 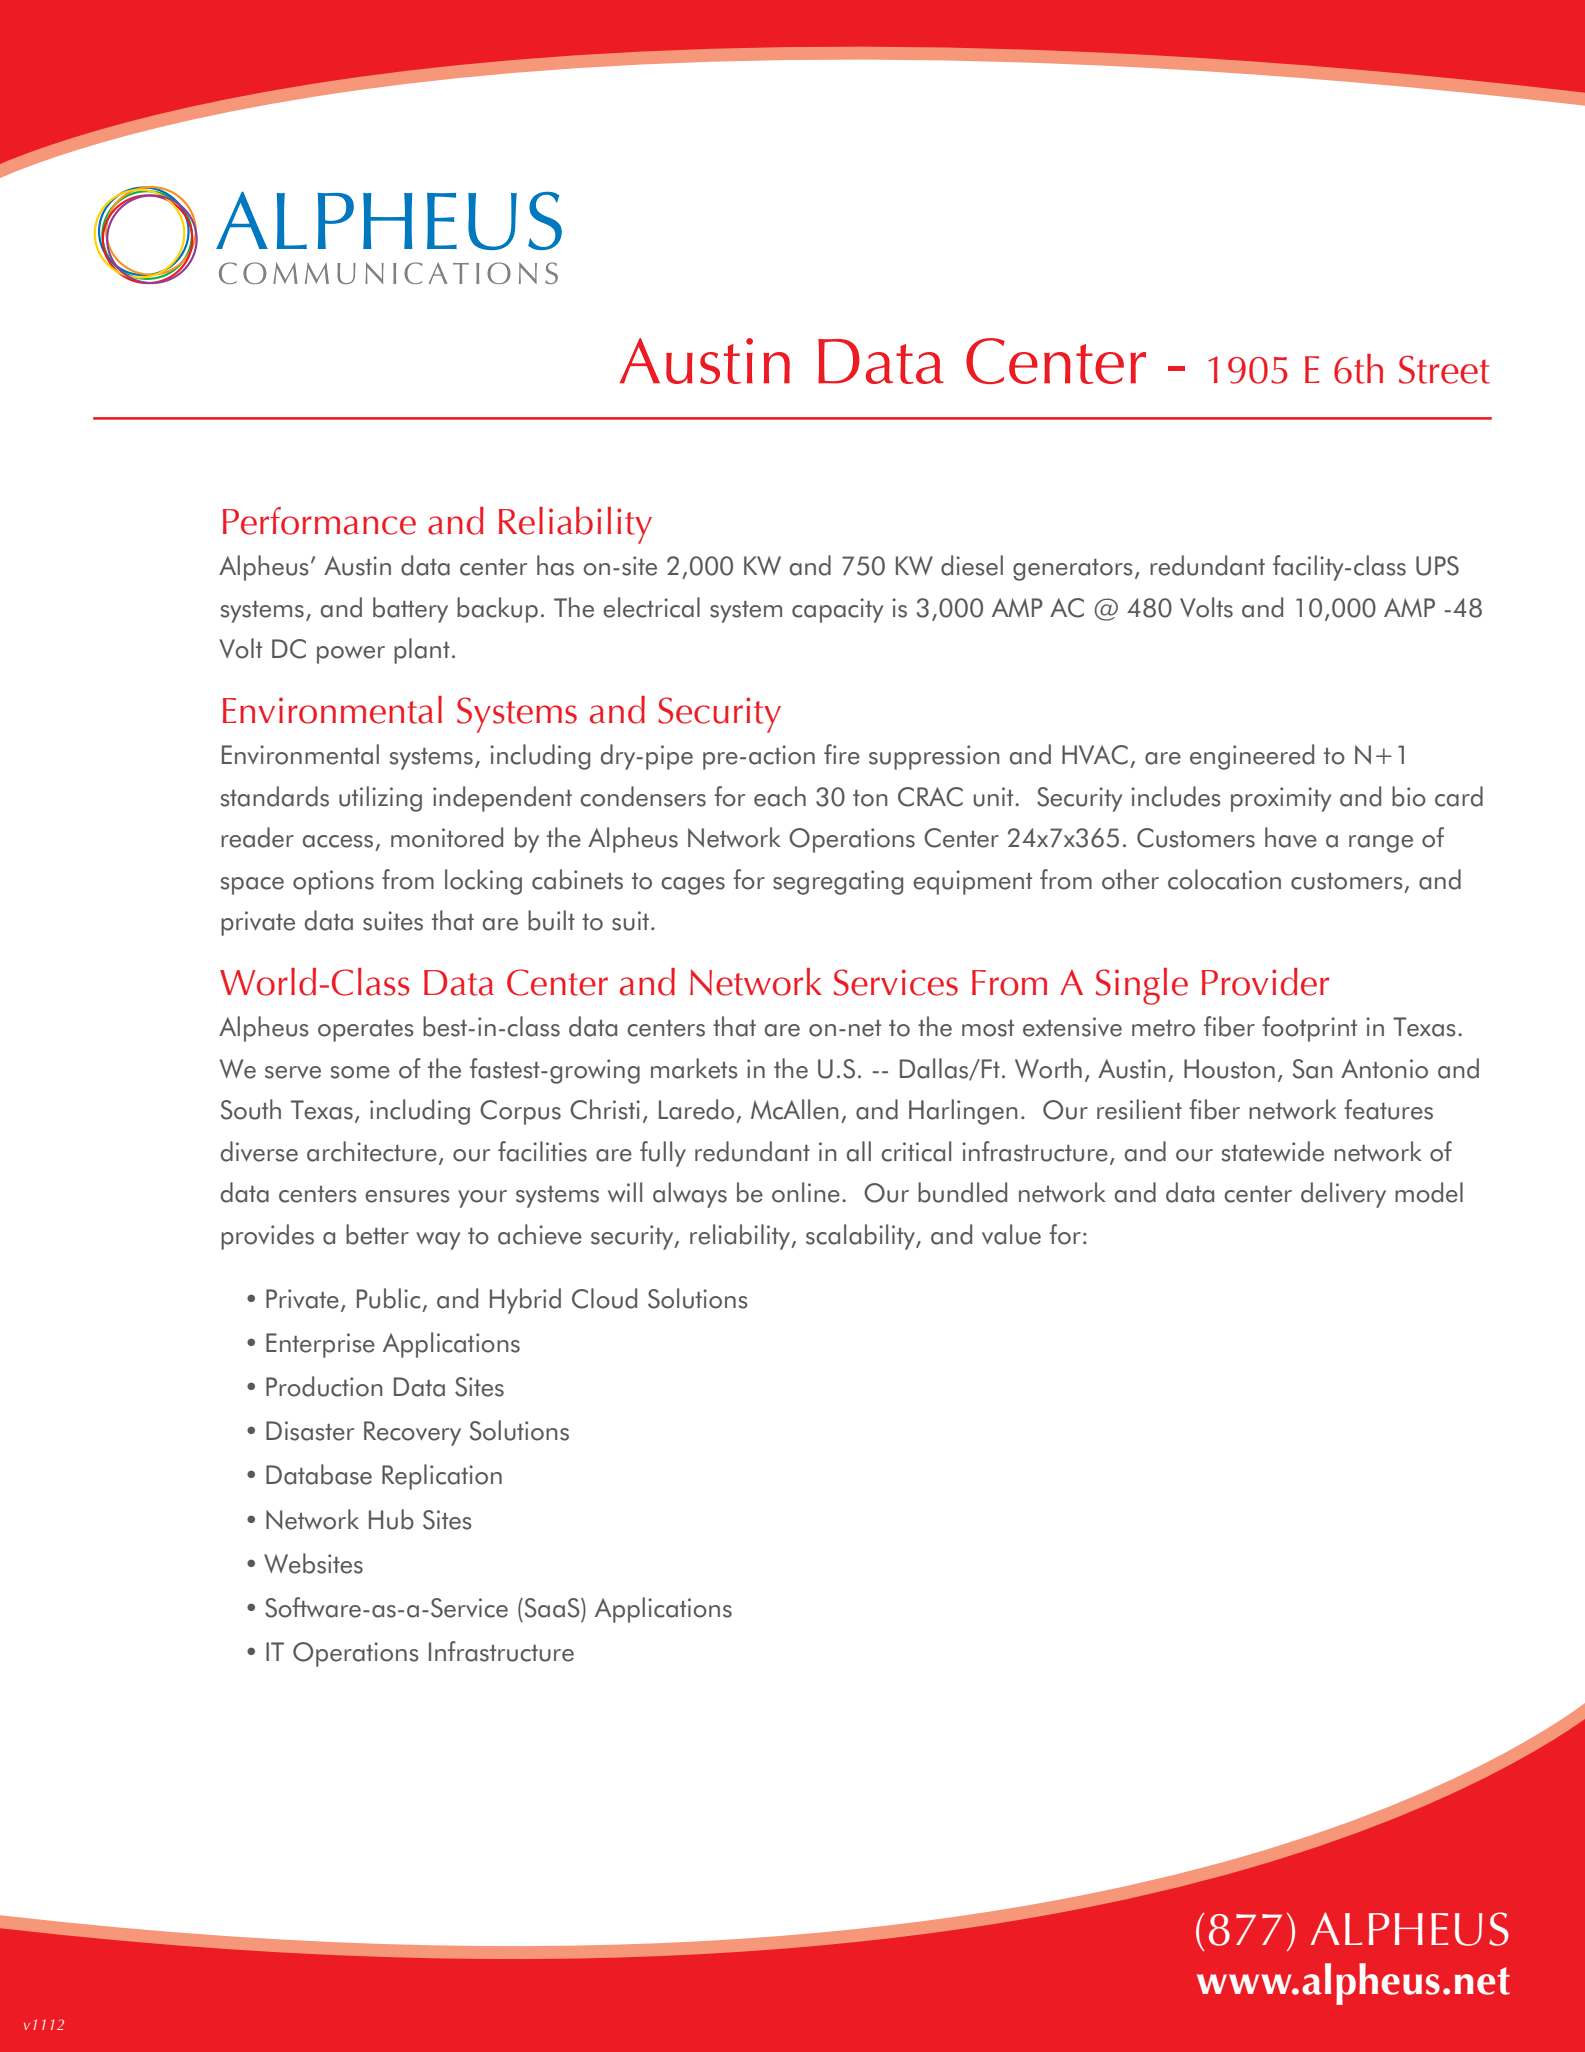 I want to click on options, so click(x=333, y=882).
